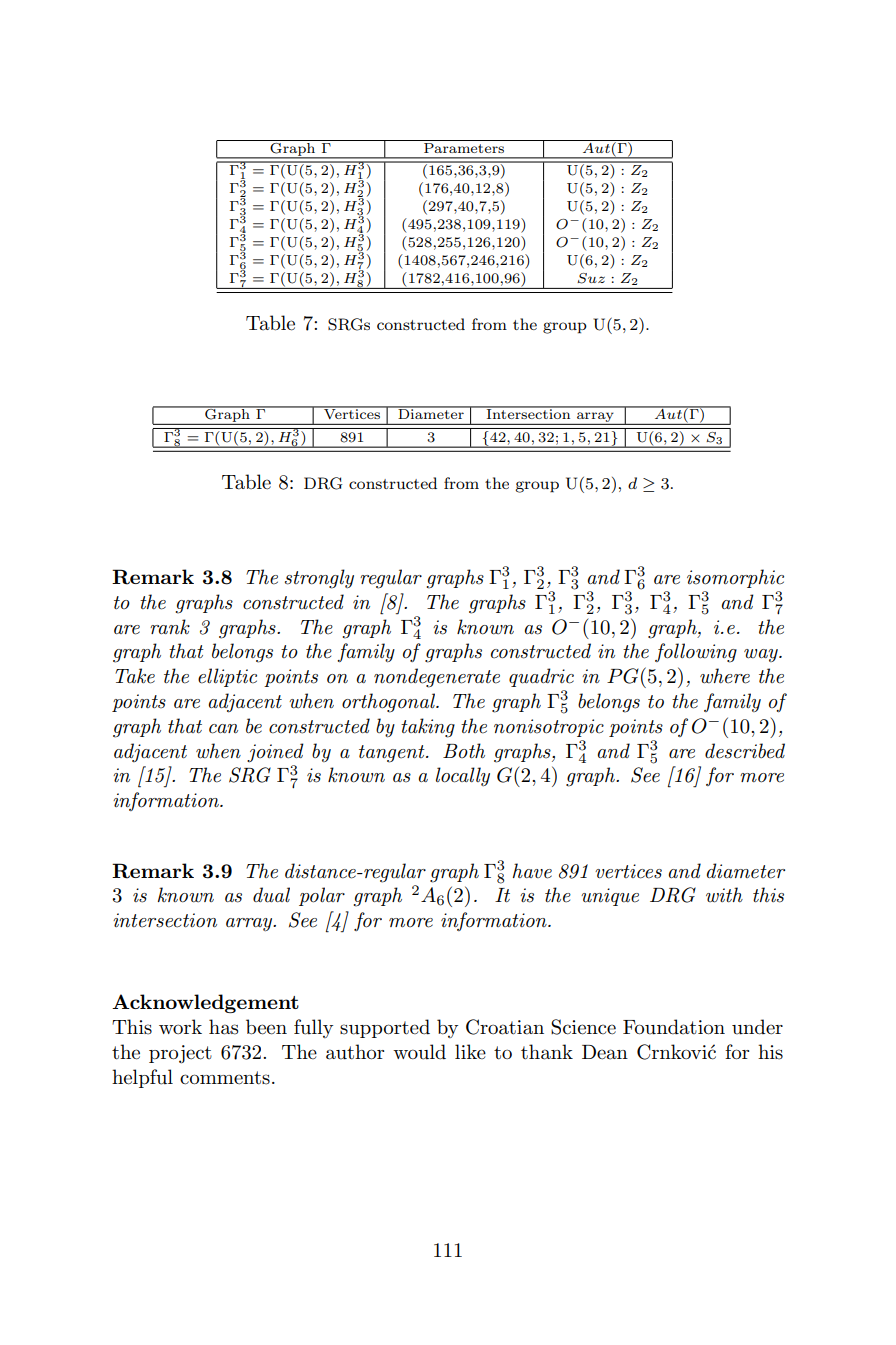  Describe the element at coordinates (464, 146) in the screenshot. I see `Parameters` at that location.
